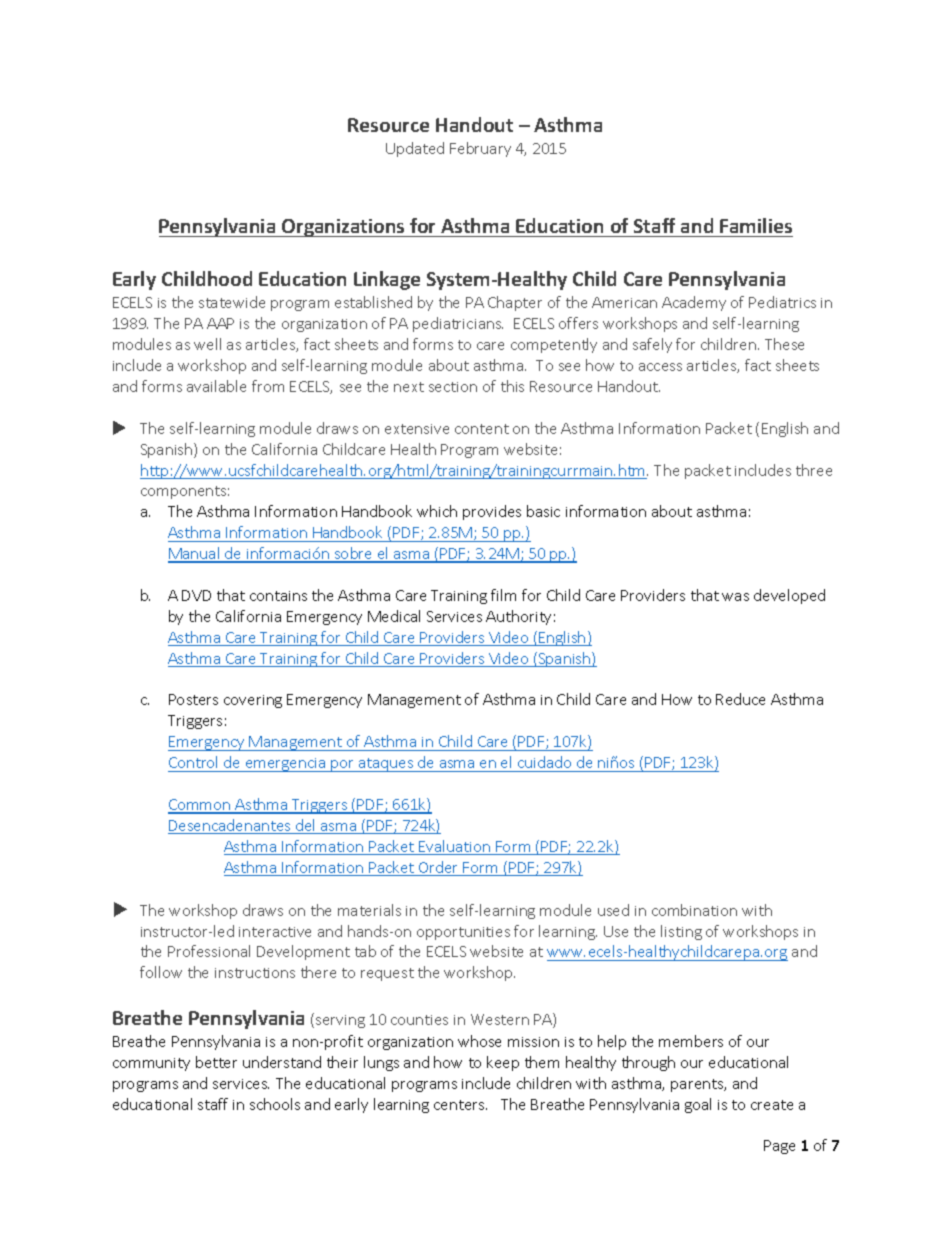 Image resolution: width=952 pixels, height=1233 pixels. What do you see at coordinates (253, 701) in the page?
I see `covering` at bounding box center [253, 701].
